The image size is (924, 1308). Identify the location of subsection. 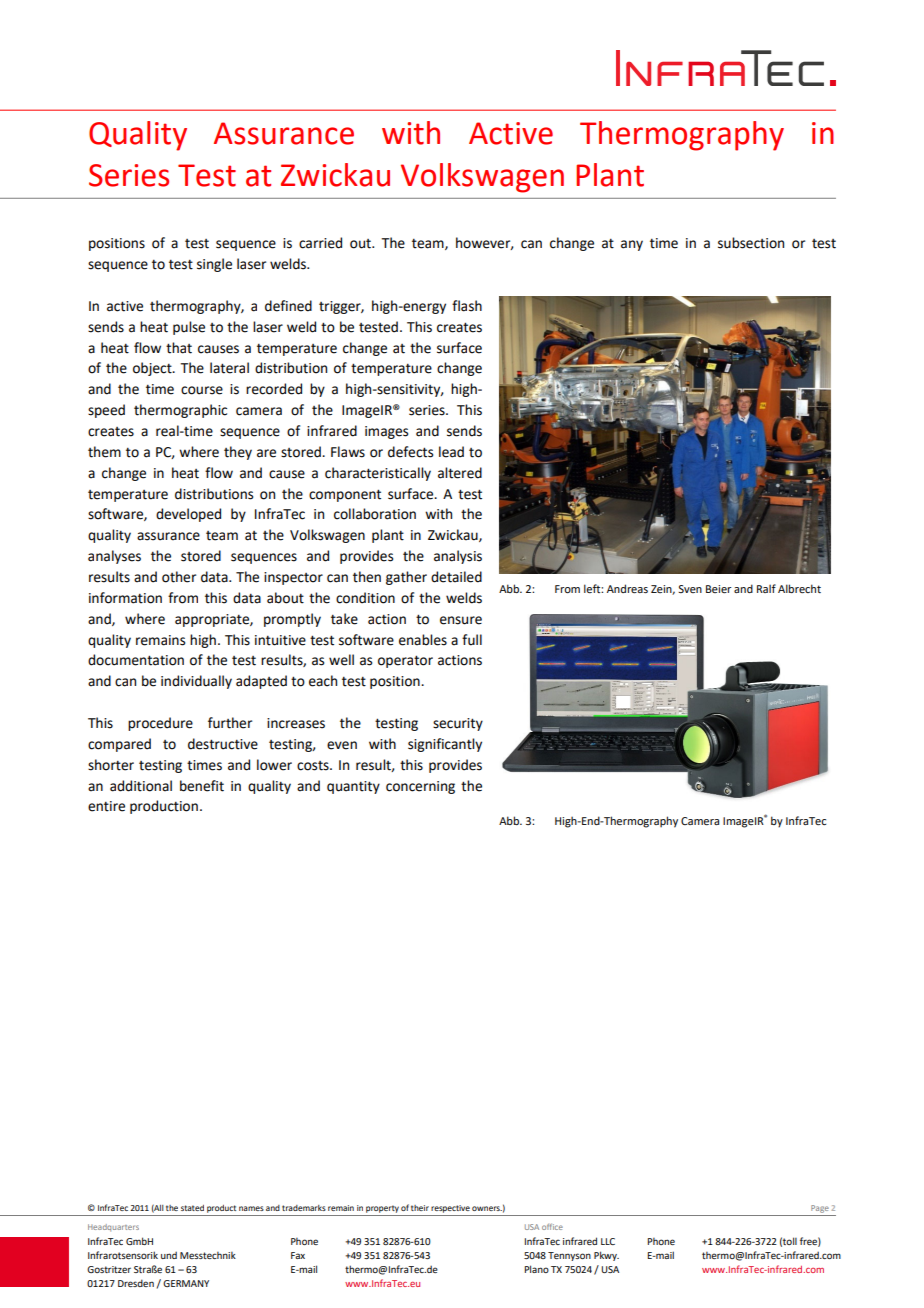
(751, 243).
